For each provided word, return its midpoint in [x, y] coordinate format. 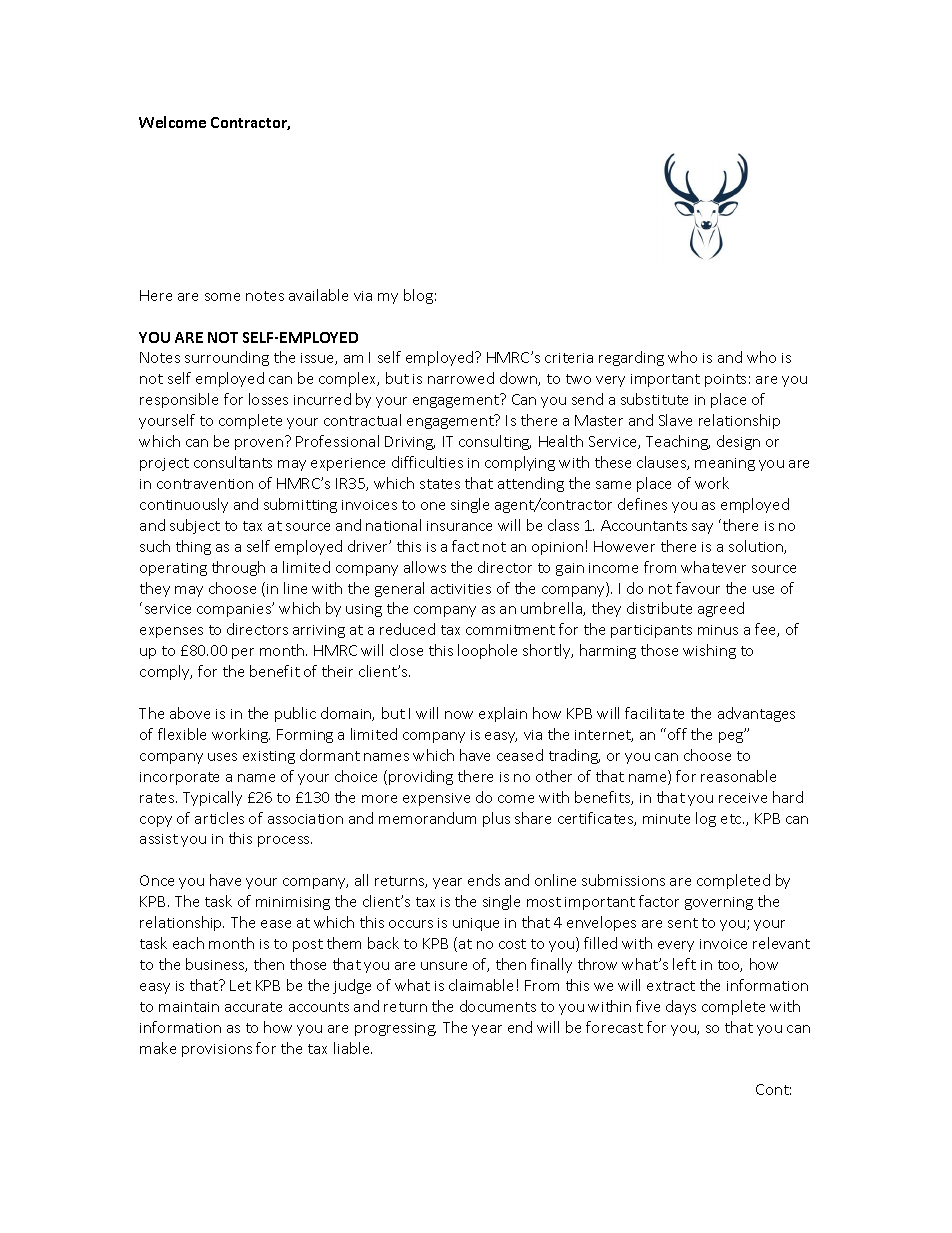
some [222, 297]
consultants [233, 462]
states [440, 484]
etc [732, 819]
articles [219, 818]
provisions [217, 1050]
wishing [709, 651]
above [190, 713]
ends [484, 880]
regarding [631, 358]
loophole [487, 651]
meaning [725, 464]
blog [418, 296]
